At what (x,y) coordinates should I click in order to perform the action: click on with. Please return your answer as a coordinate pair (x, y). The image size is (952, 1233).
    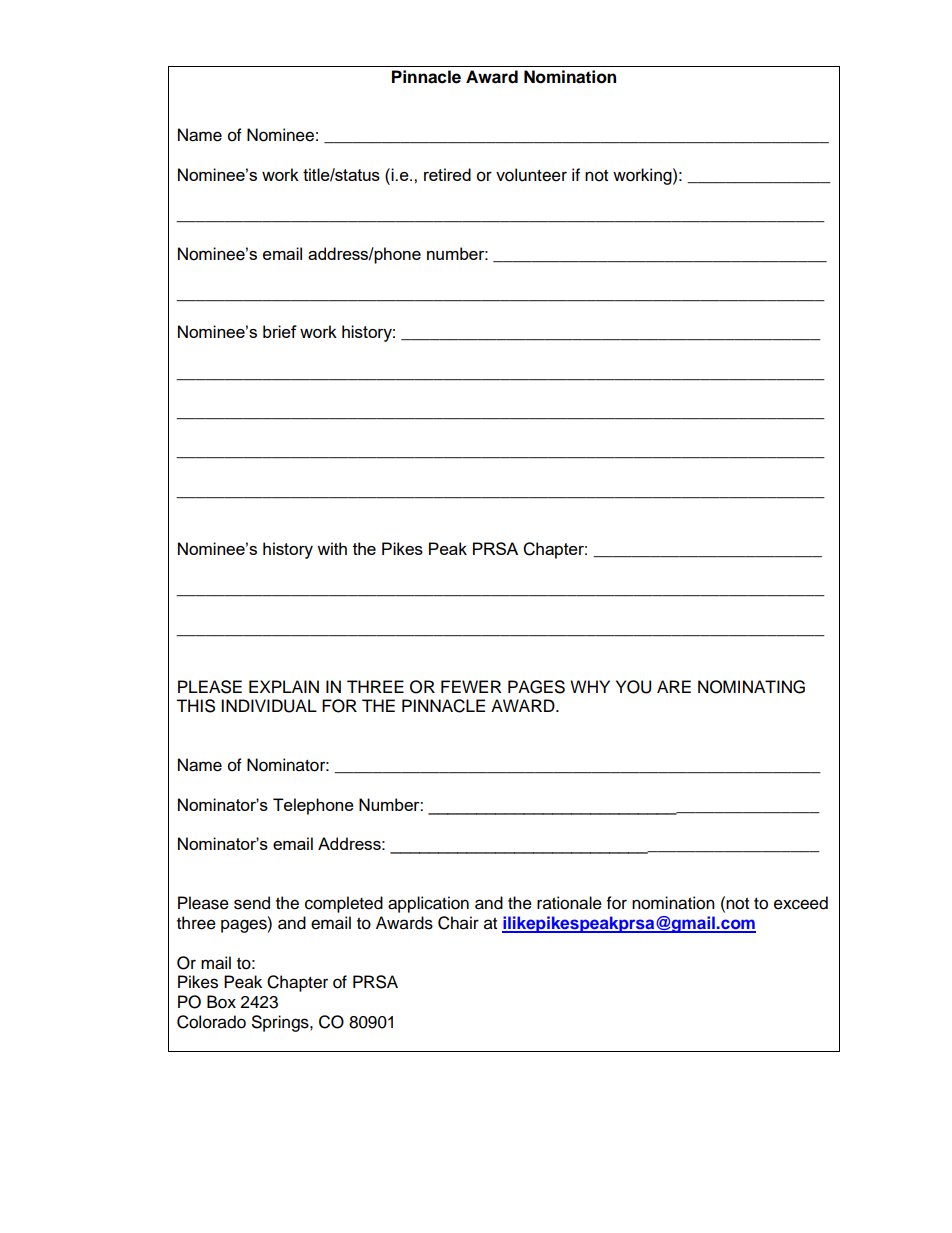
    Looking at the image, I should click on (332, 548).
